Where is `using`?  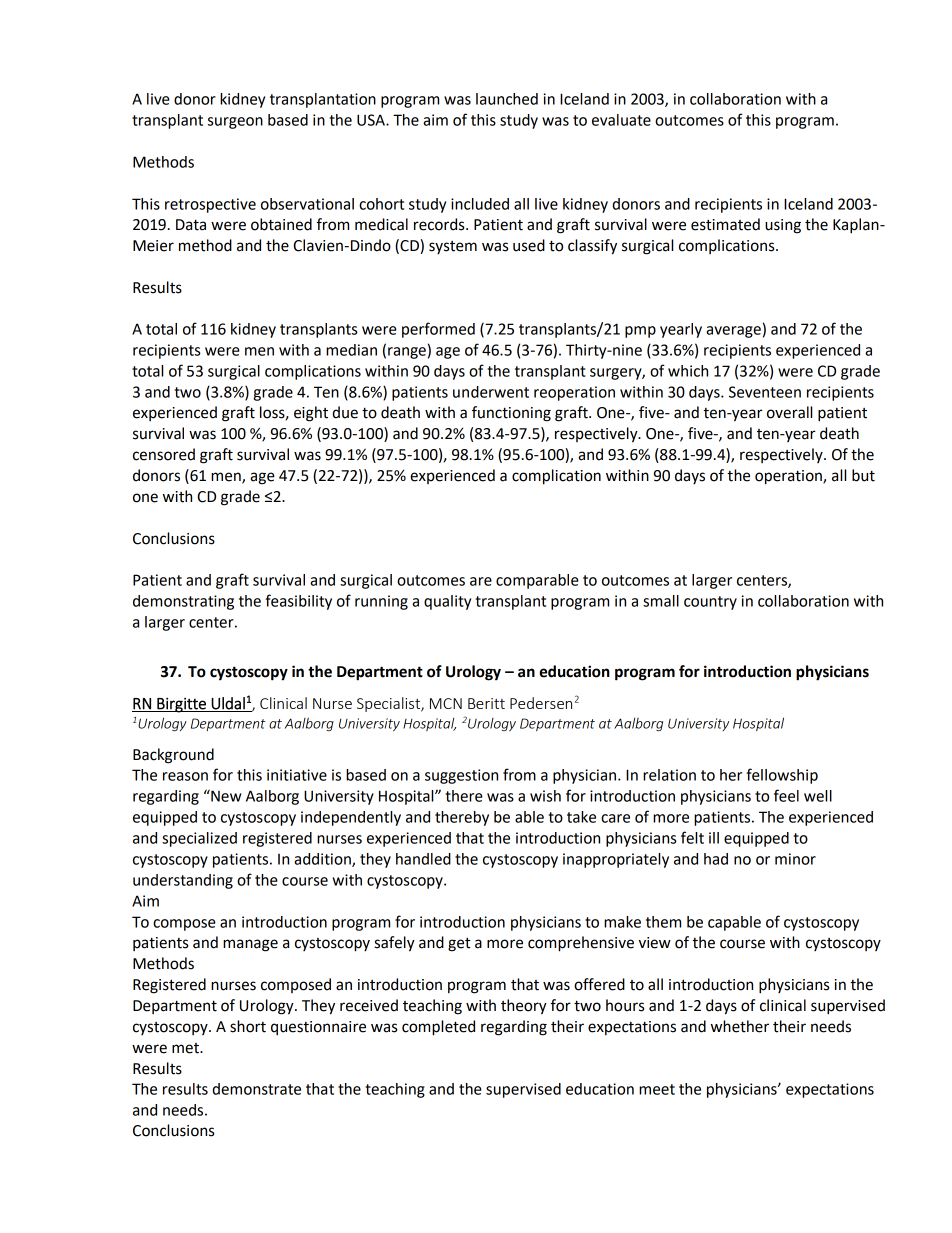
using is located at coordinates (783, 226).
